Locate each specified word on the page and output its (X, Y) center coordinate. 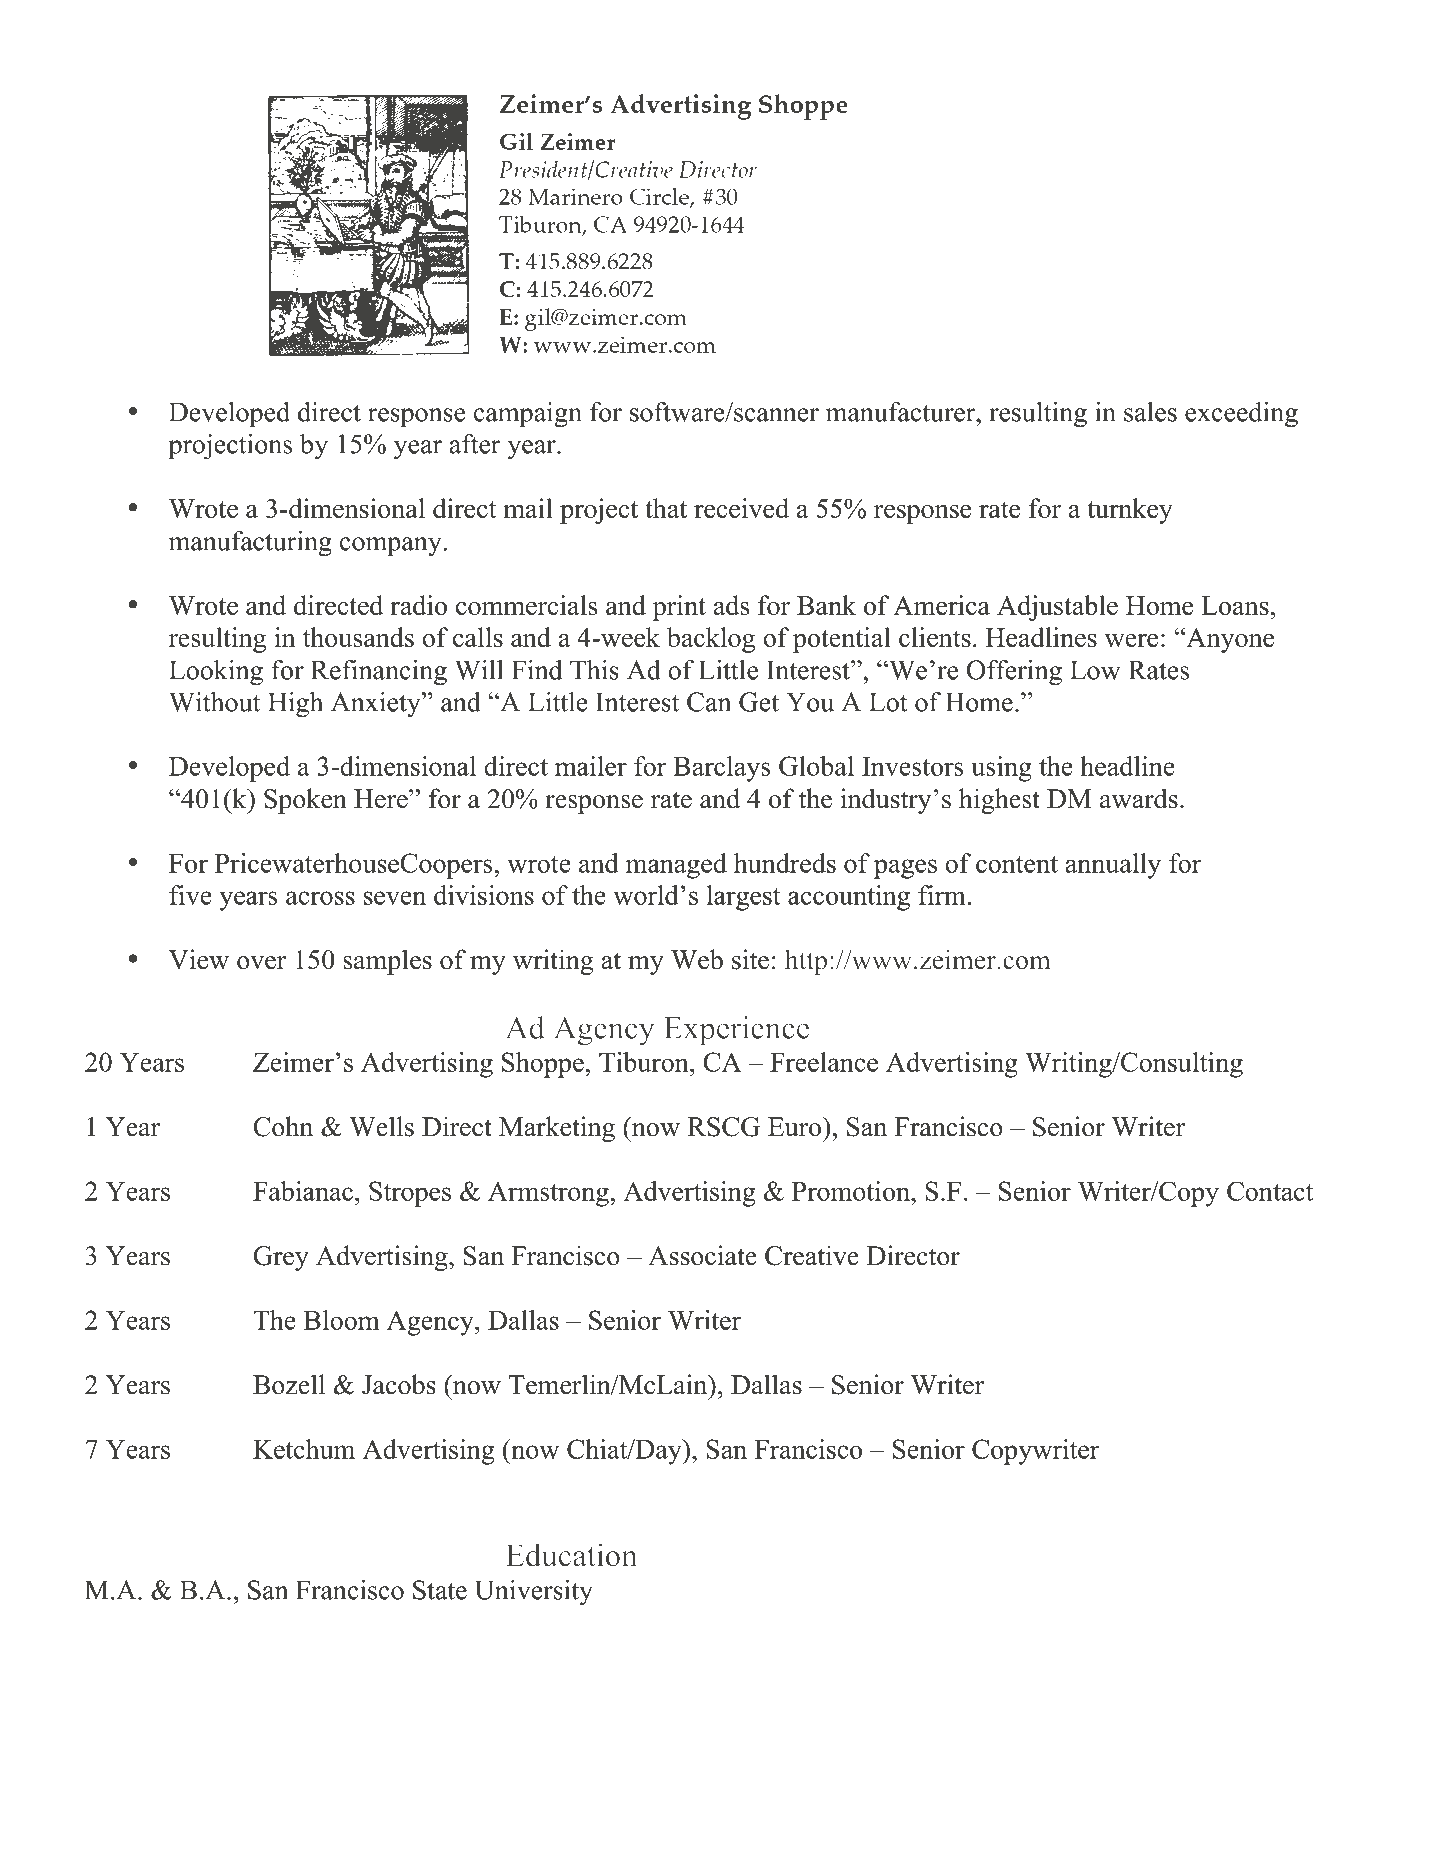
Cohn (283, 1126)
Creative (812, 1255)
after (474, 444)
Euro (794, 1127)
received (741, 508)
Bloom (342, 1320)
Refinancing (379, 673)
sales (1150, 412)
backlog (711, 640)
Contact (1270, 1191)
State (440, 1590)
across (320, 898)
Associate (702, 1255)
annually (1113, 866)
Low (1095, 670)
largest (744, 898)
